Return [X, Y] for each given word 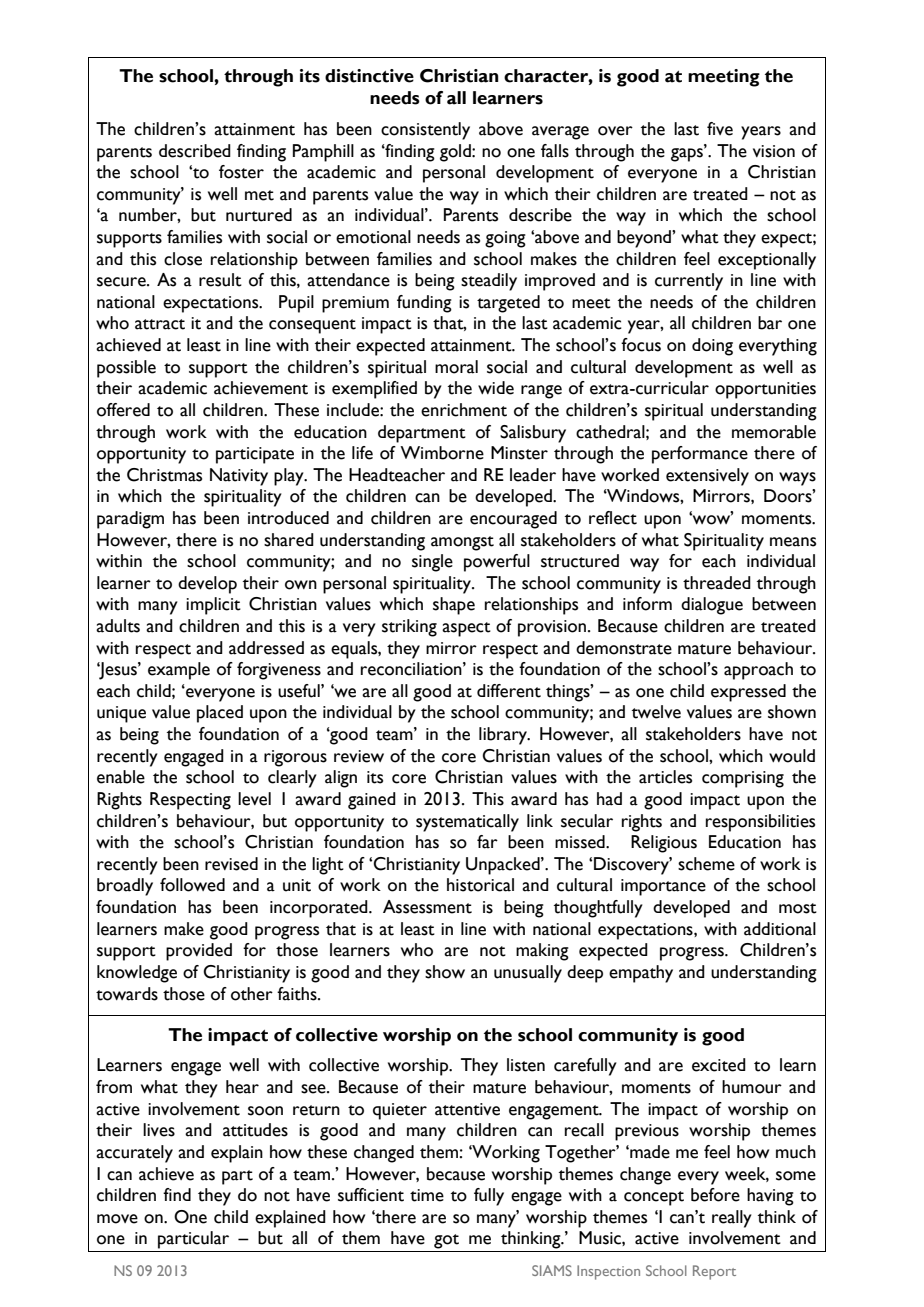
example [179, 671]
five [720, 129]
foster [241, 172]
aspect [466, 629]
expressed [748, 693]
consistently [425, 131]
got [446, 1241]
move [117, 1219]
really [732, 1219]
